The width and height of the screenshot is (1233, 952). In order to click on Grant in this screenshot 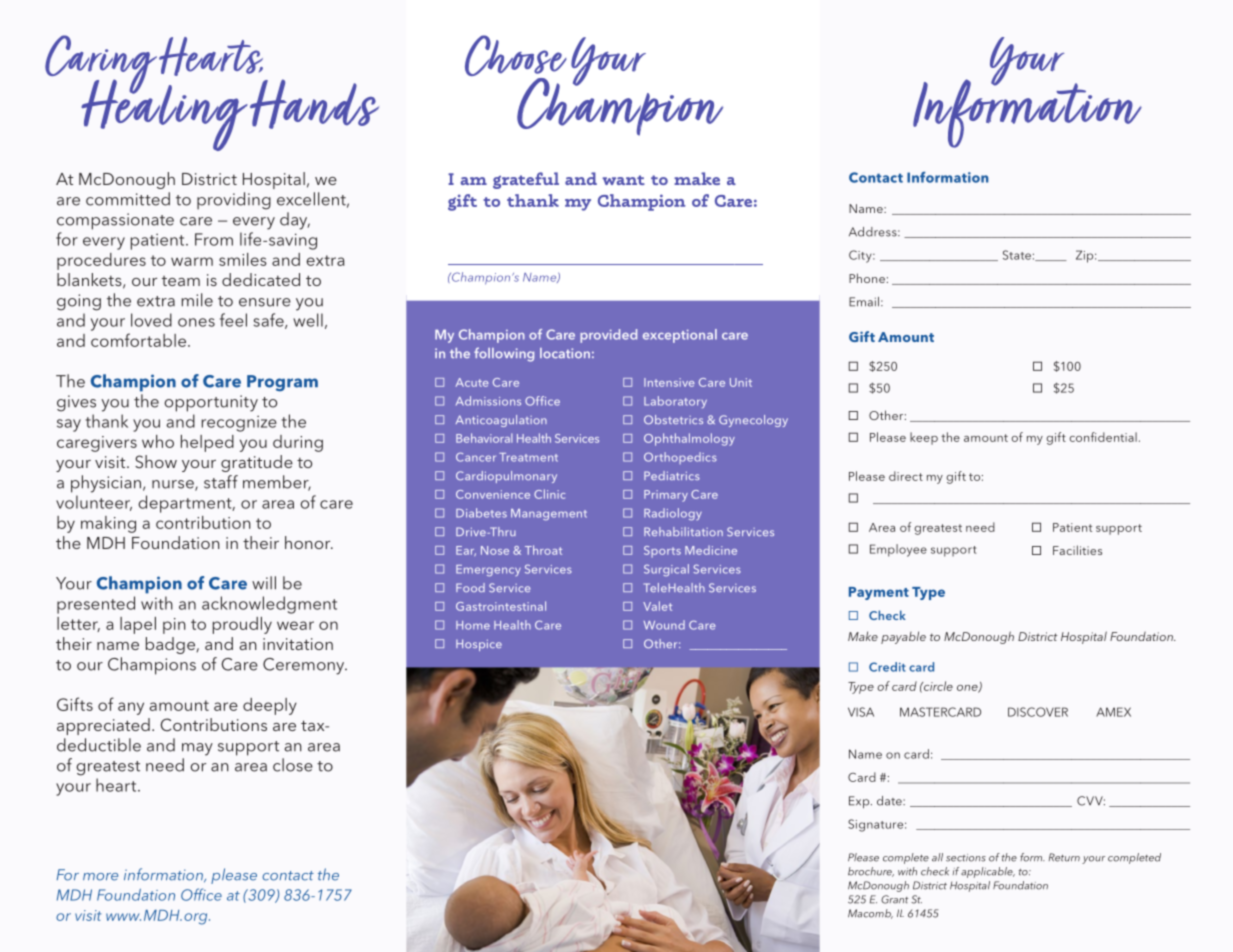, I will do `click(894, 899)`.
